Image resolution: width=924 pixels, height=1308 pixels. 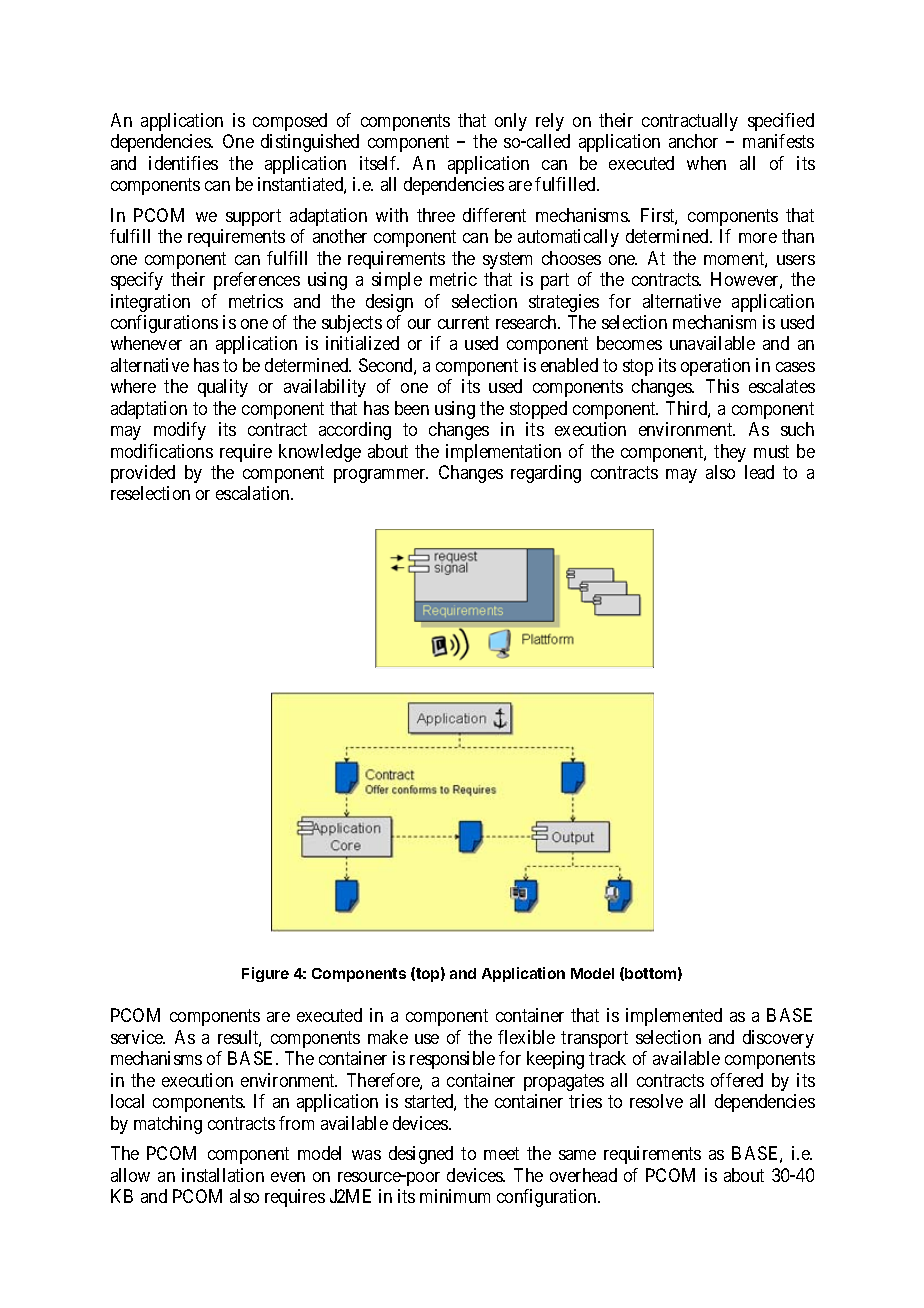 I want to click on resolve, so click(x=656, y=1101).
